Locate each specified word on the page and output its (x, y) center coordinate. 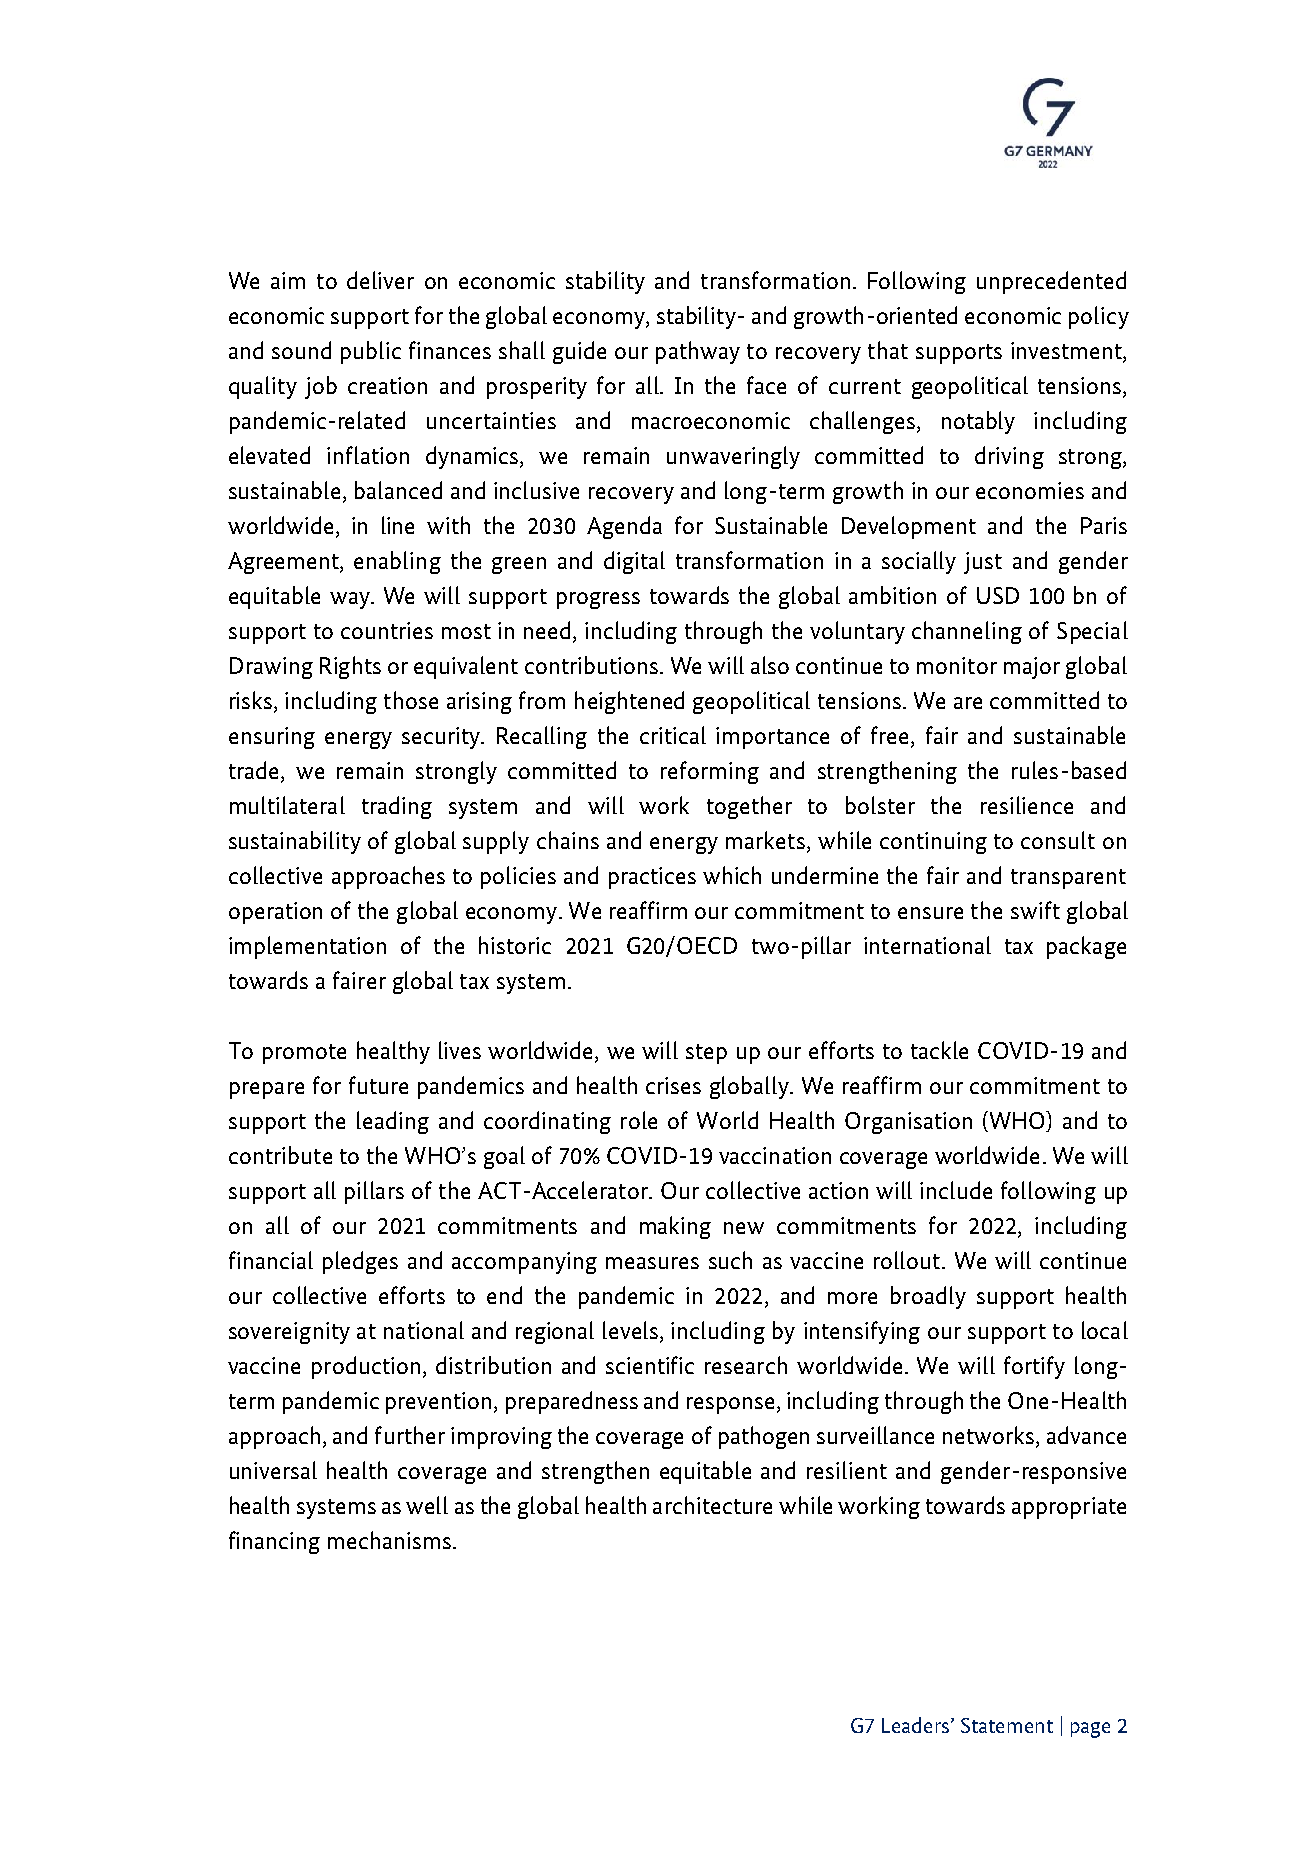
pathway (698, 352)
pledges (360, 1262)
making (675, 1227)
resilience (1027, 805)
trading (397, 807)
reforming (710, 772)
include (956, 1190)
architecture (712, 1505)
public (371, 352)
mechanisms (389, 1540)
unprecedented (1051, 282)
